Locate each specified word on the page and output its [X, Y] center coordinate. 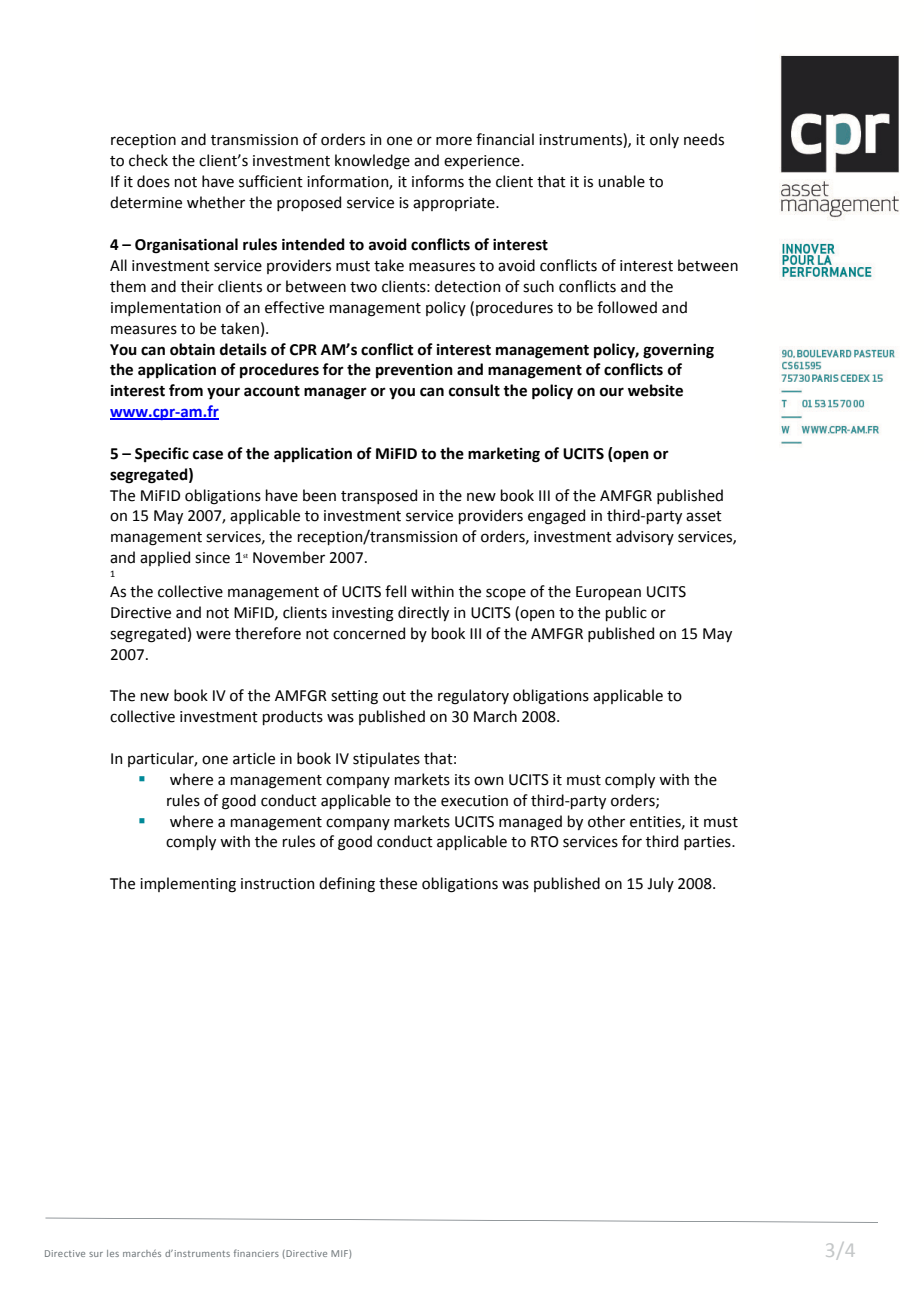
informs [438, 181]
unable [621, 181]
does [153, 181]
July [660, 884]
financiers [256, 1253]
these [398, 883]
